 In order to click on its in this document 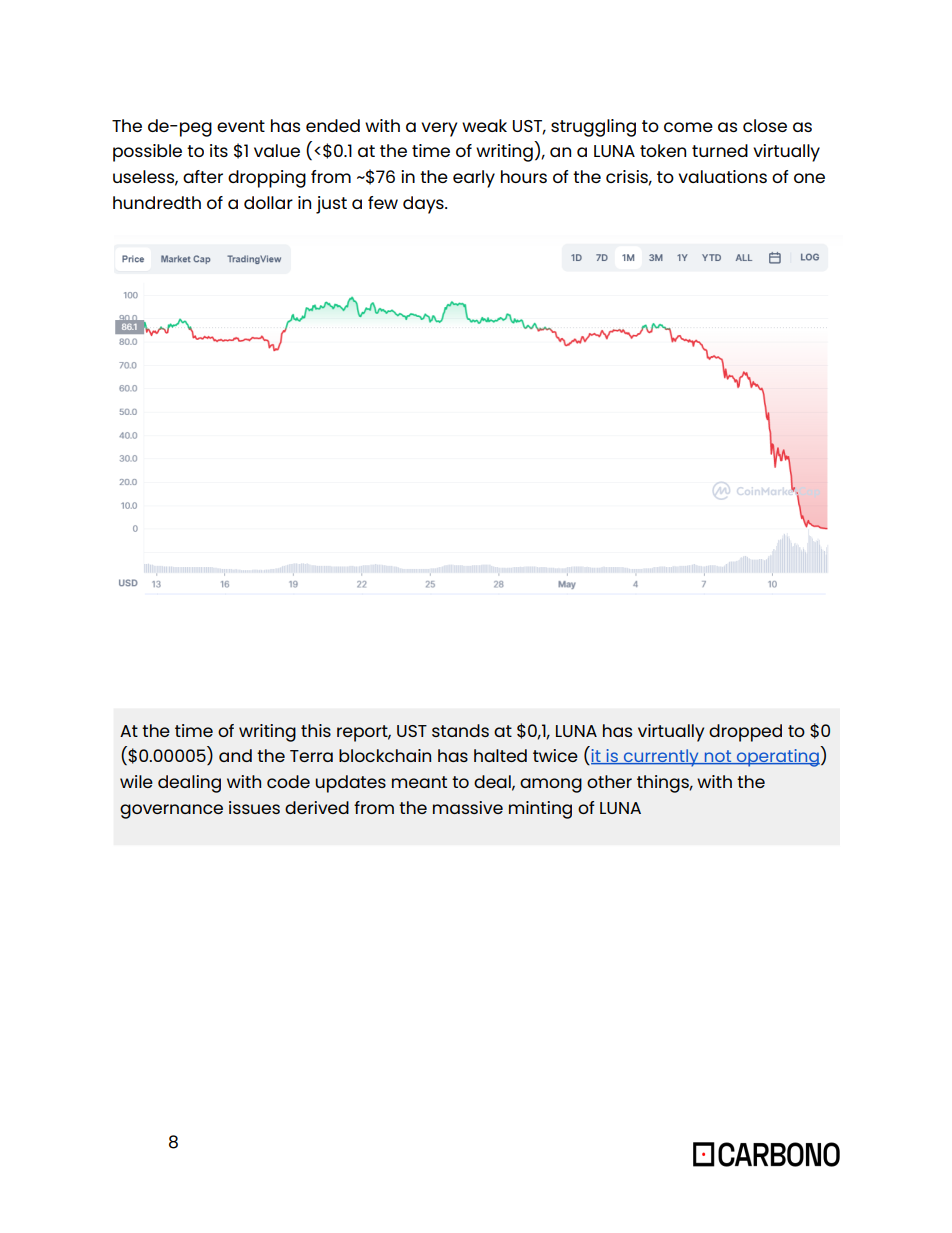, I will do `click(219, 150)`.
